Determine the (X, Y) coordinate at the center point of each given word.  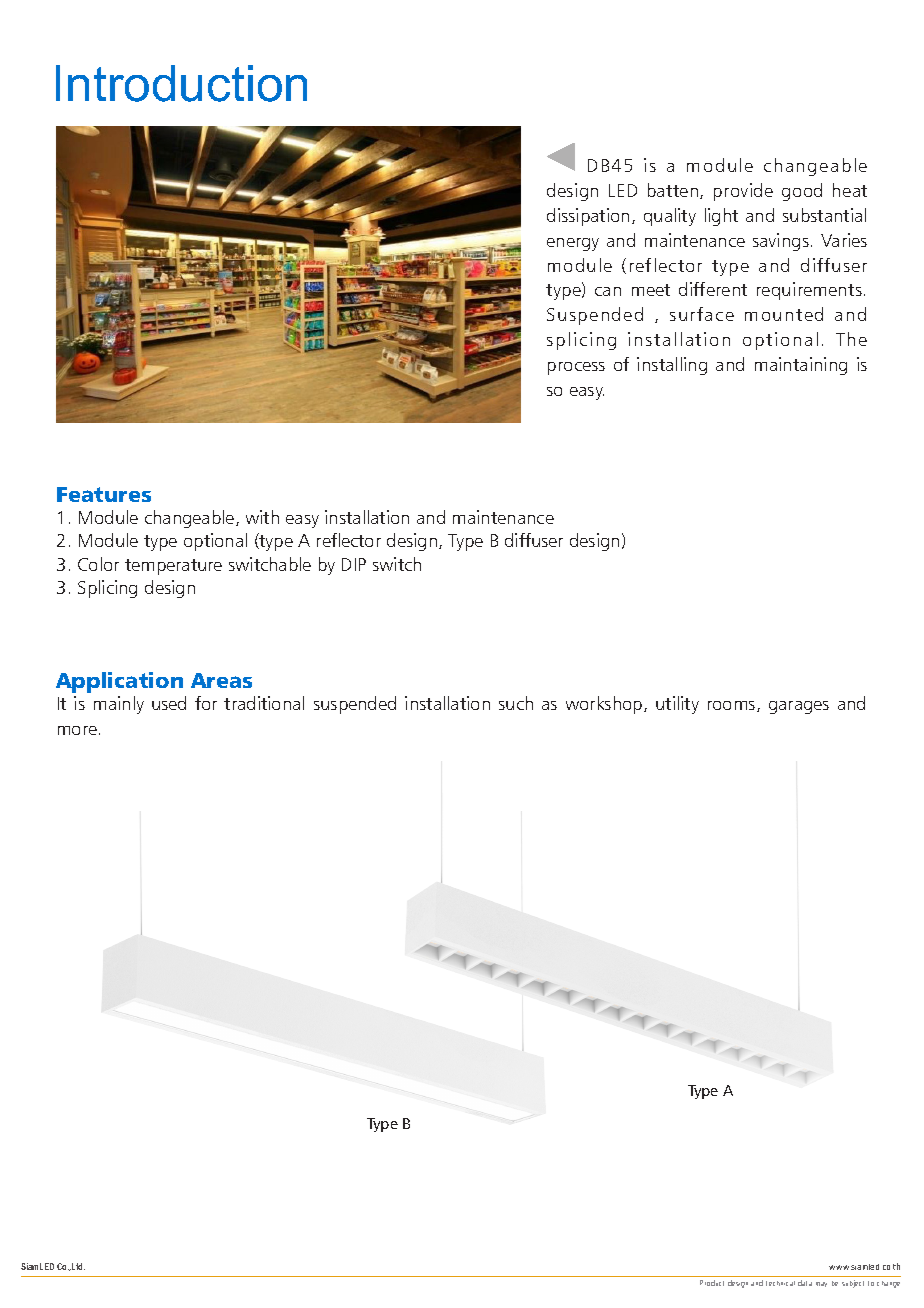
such (516, 703)
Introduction (181, 83)
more (77, 730)
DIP (354, 564)
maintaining (801, 366)
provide (743, 192)
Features (104, 494)
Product (712, 1283)
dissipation (588, 217)
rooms (733, 706)
